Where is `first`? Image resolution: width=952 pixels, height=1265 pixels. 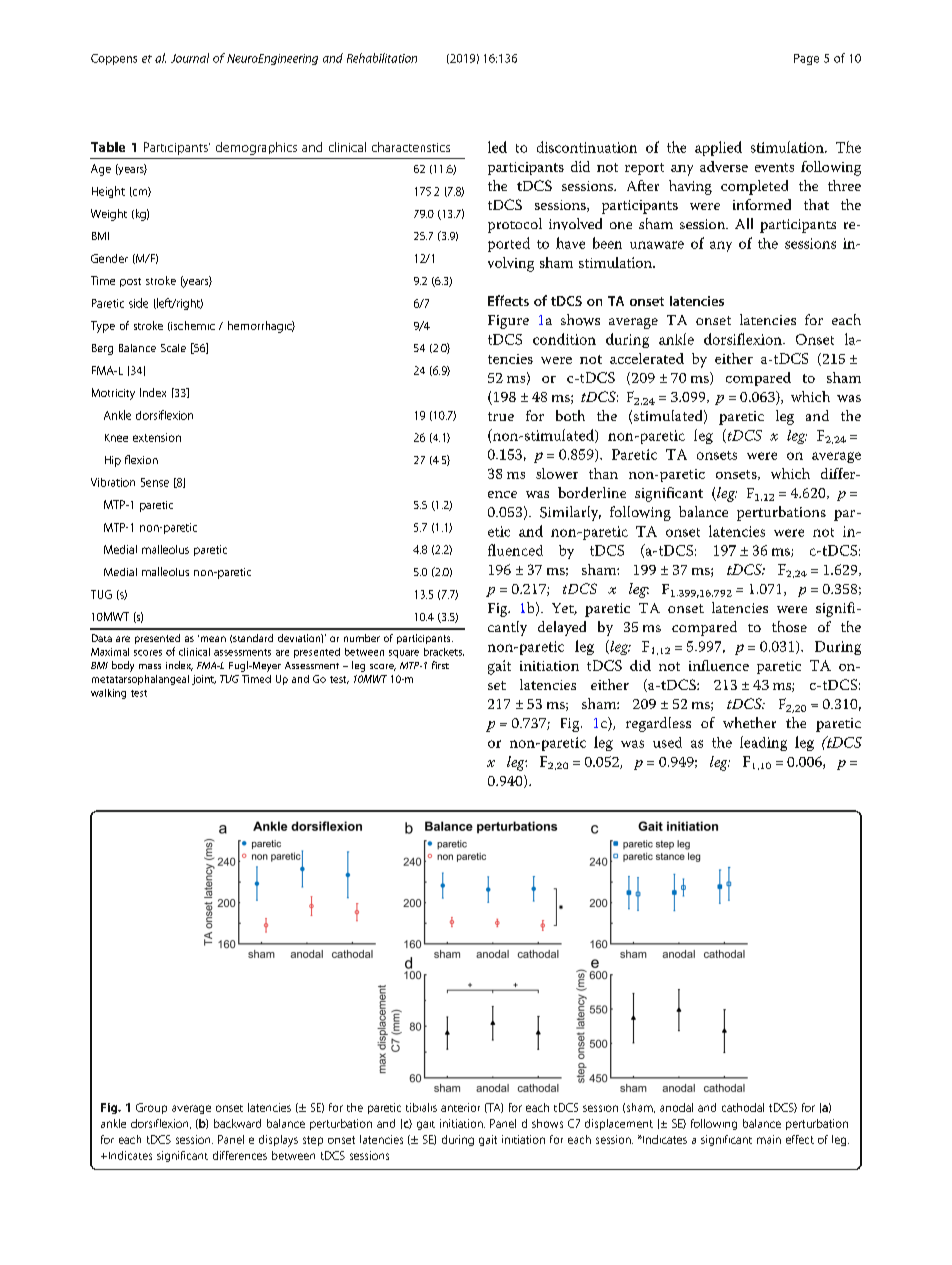 first is located at coordinates (440, 665).
